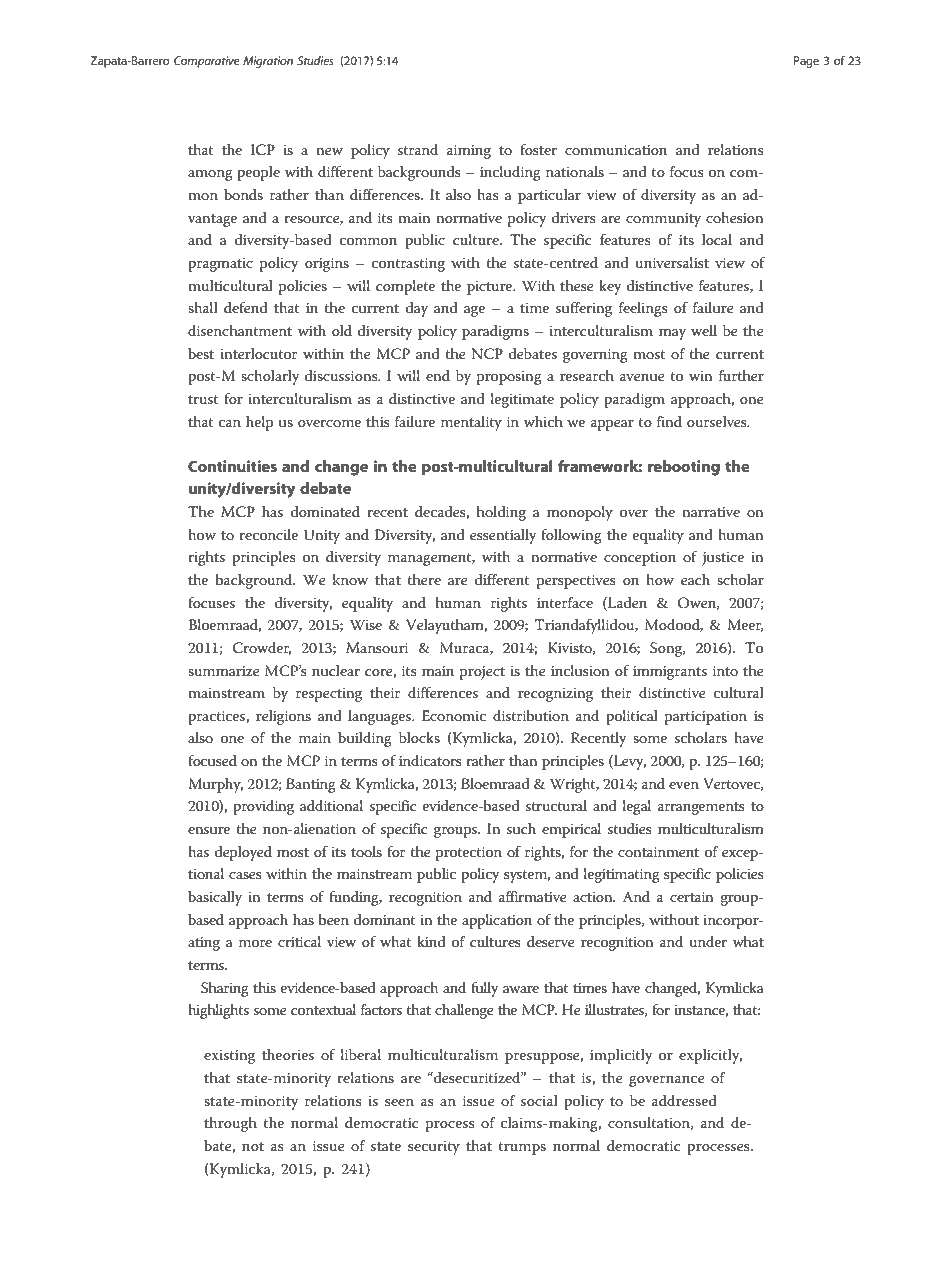 The height and width of the screenshot is (1270, 952). I want to click on further, so click(741, 375).
